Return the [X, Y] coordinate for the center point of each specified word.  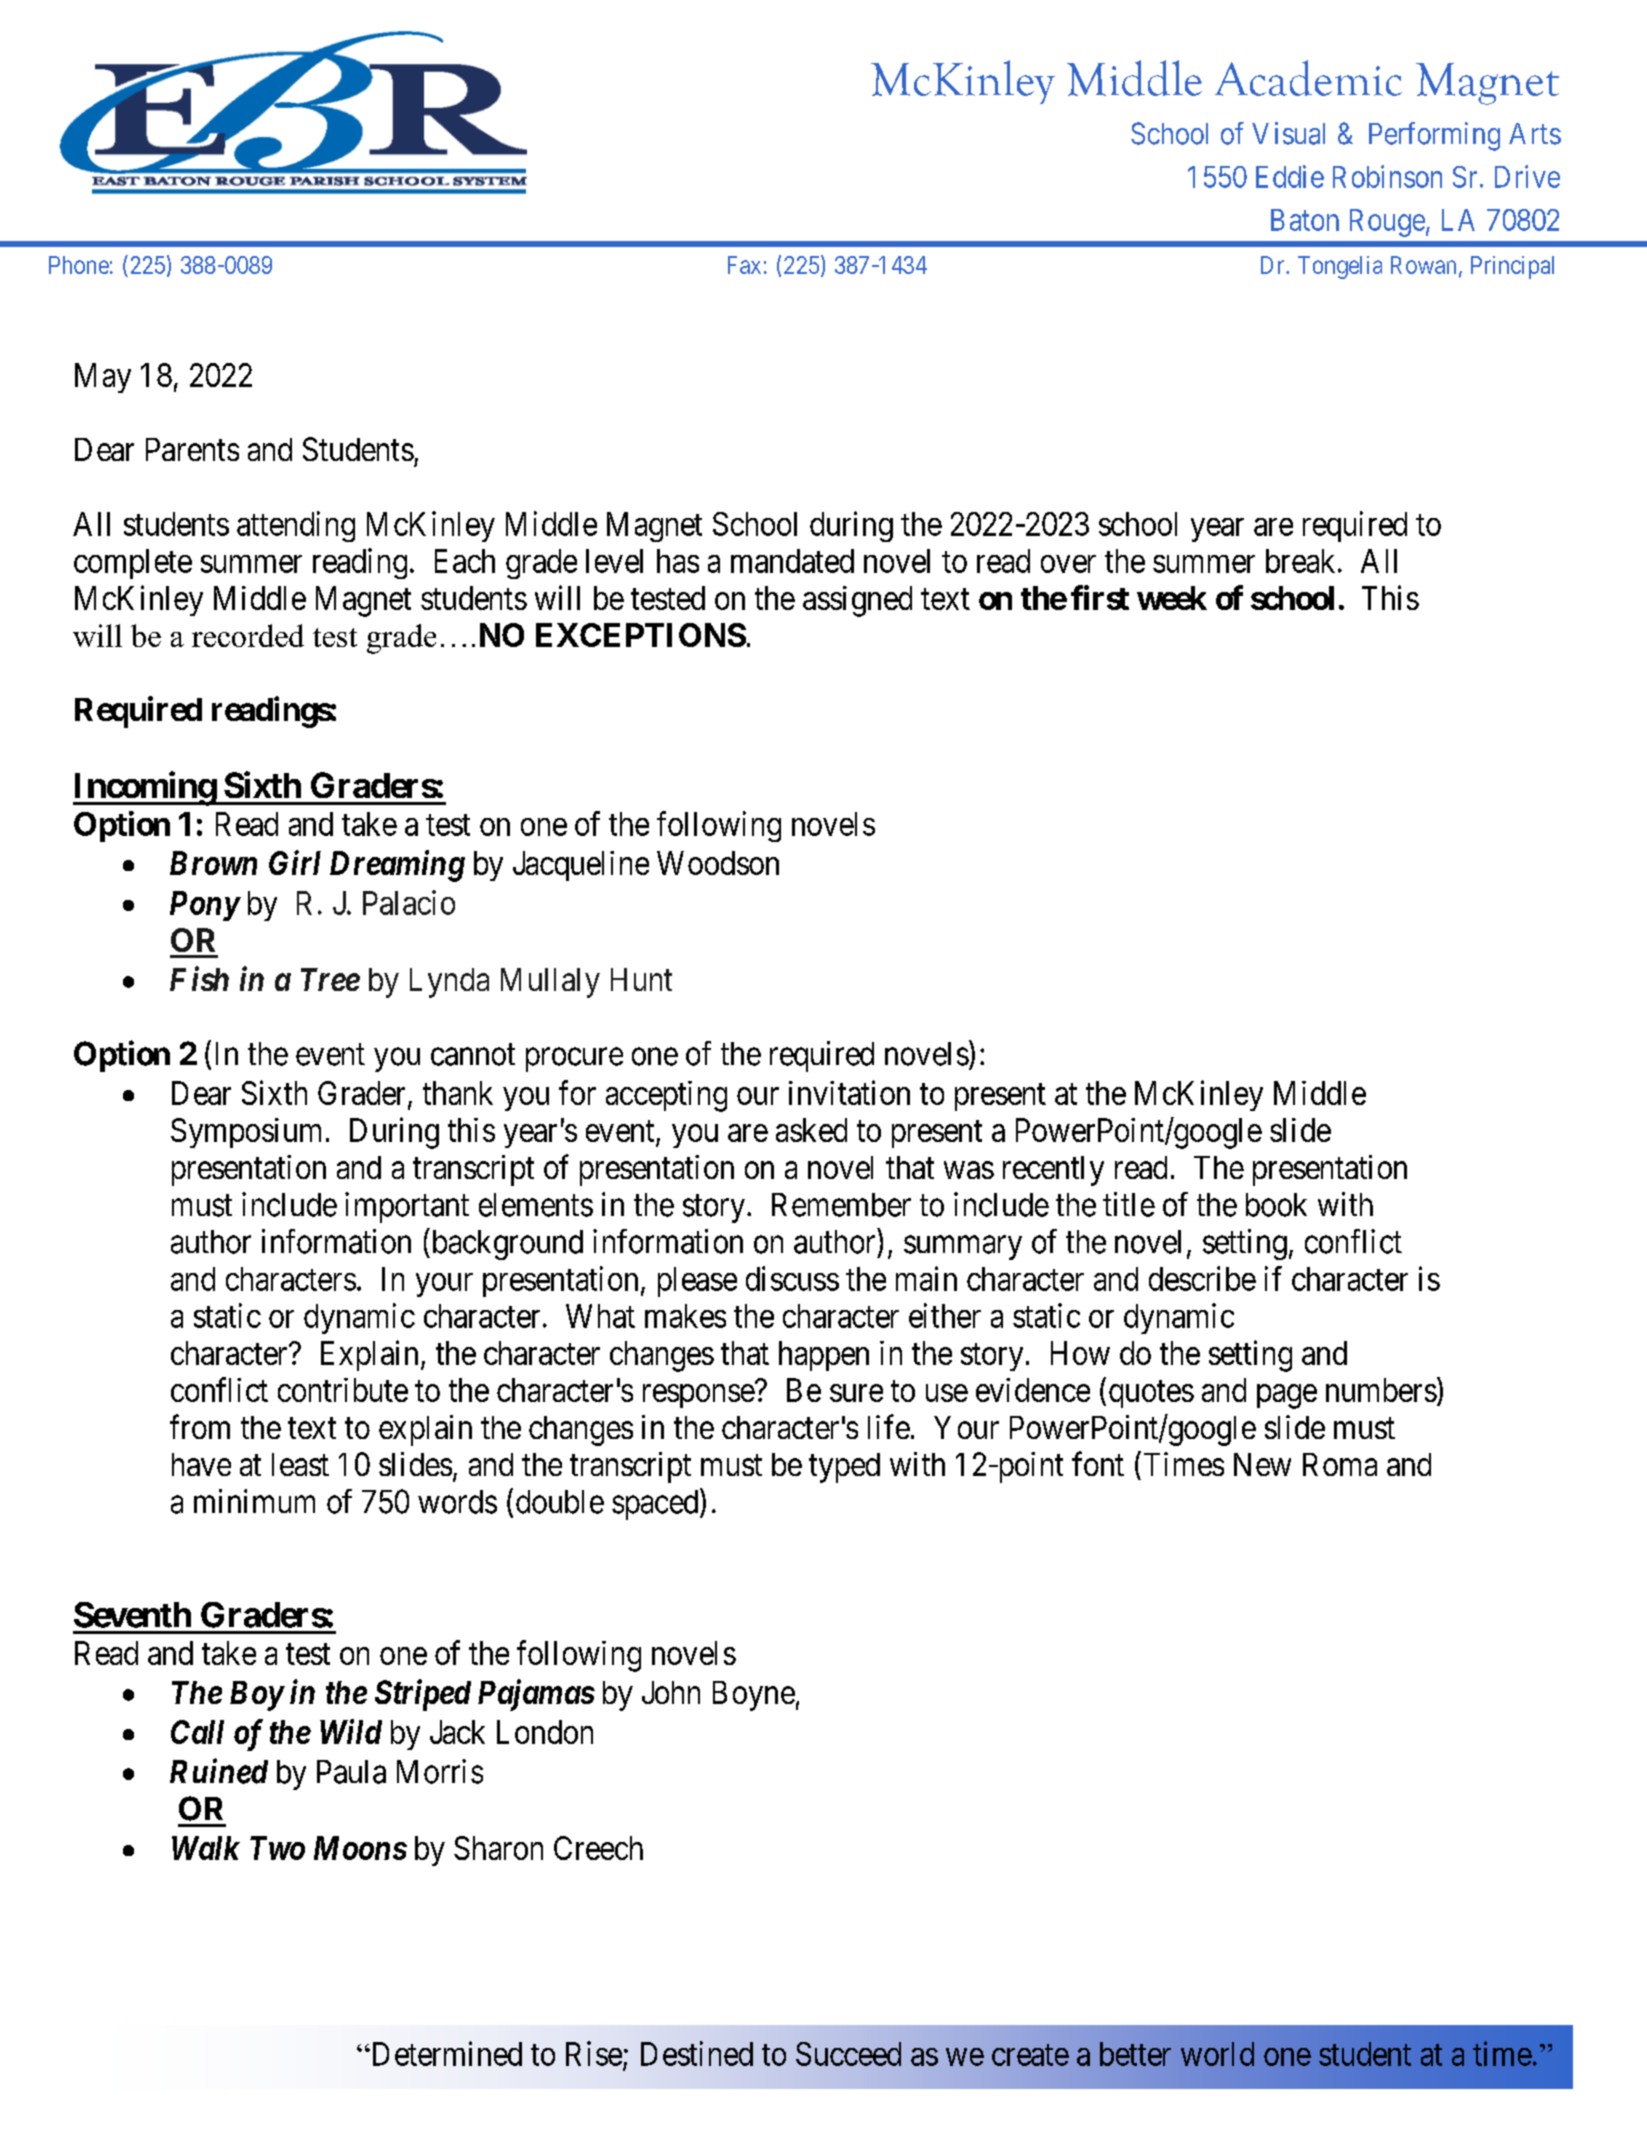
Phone [79, 265]
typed [844, 1468]
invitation [849, 1092]
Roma [1340, 1464]
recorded [248, 635]
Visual [1288, 133]
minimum [254, 1501]
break [1300, 561]
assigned [857, 601]
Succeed [848, 2054]
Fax [744, 265]
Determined [445, 2053]
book [1276, 1205]
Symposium [246, 1133]
